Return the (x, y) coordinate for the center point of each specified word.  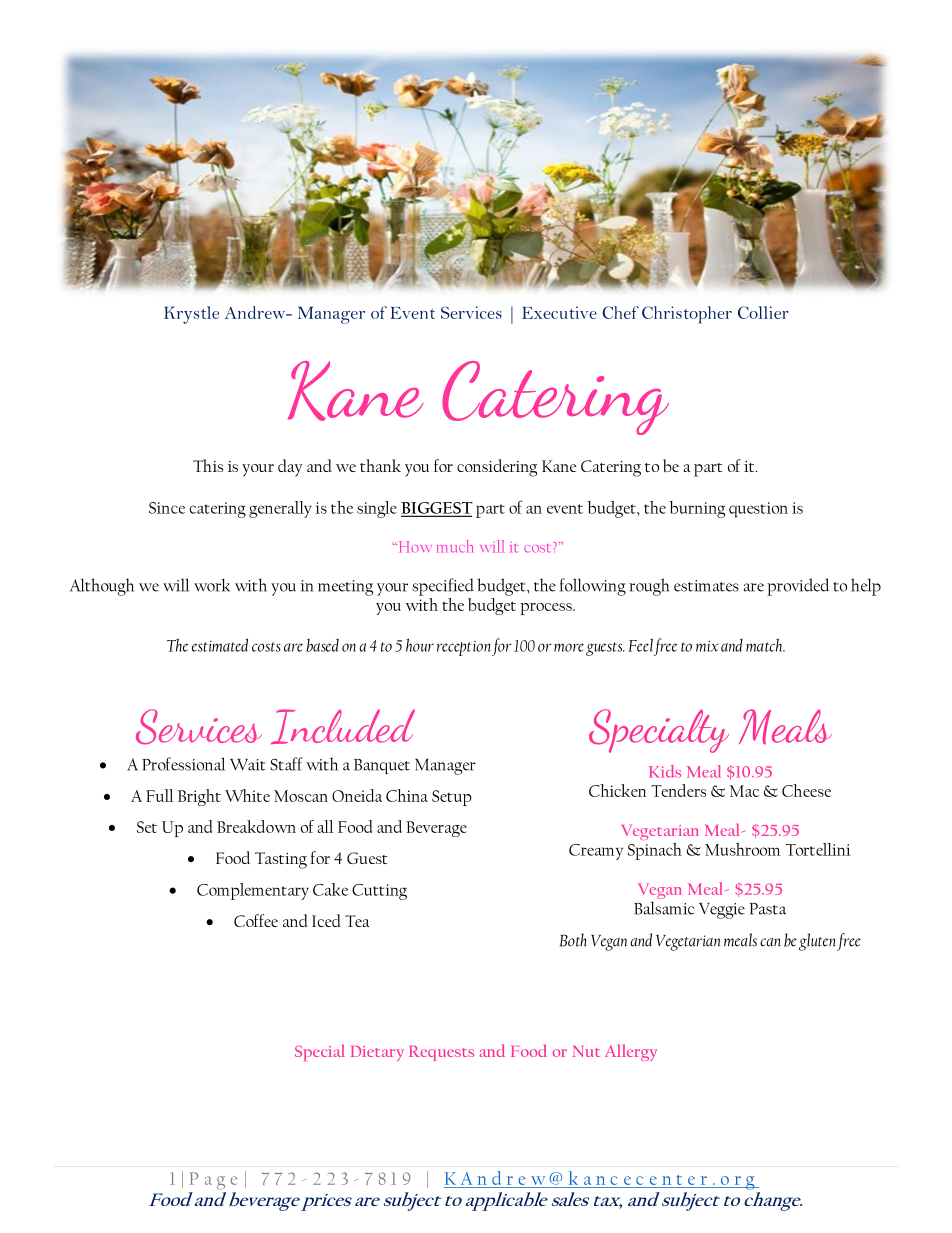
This (208, 465)
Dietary (377, 1053)
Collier (763, 312)
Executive (559, 312)
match (765, 645)
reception (464, 648)
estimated (220, 645)
